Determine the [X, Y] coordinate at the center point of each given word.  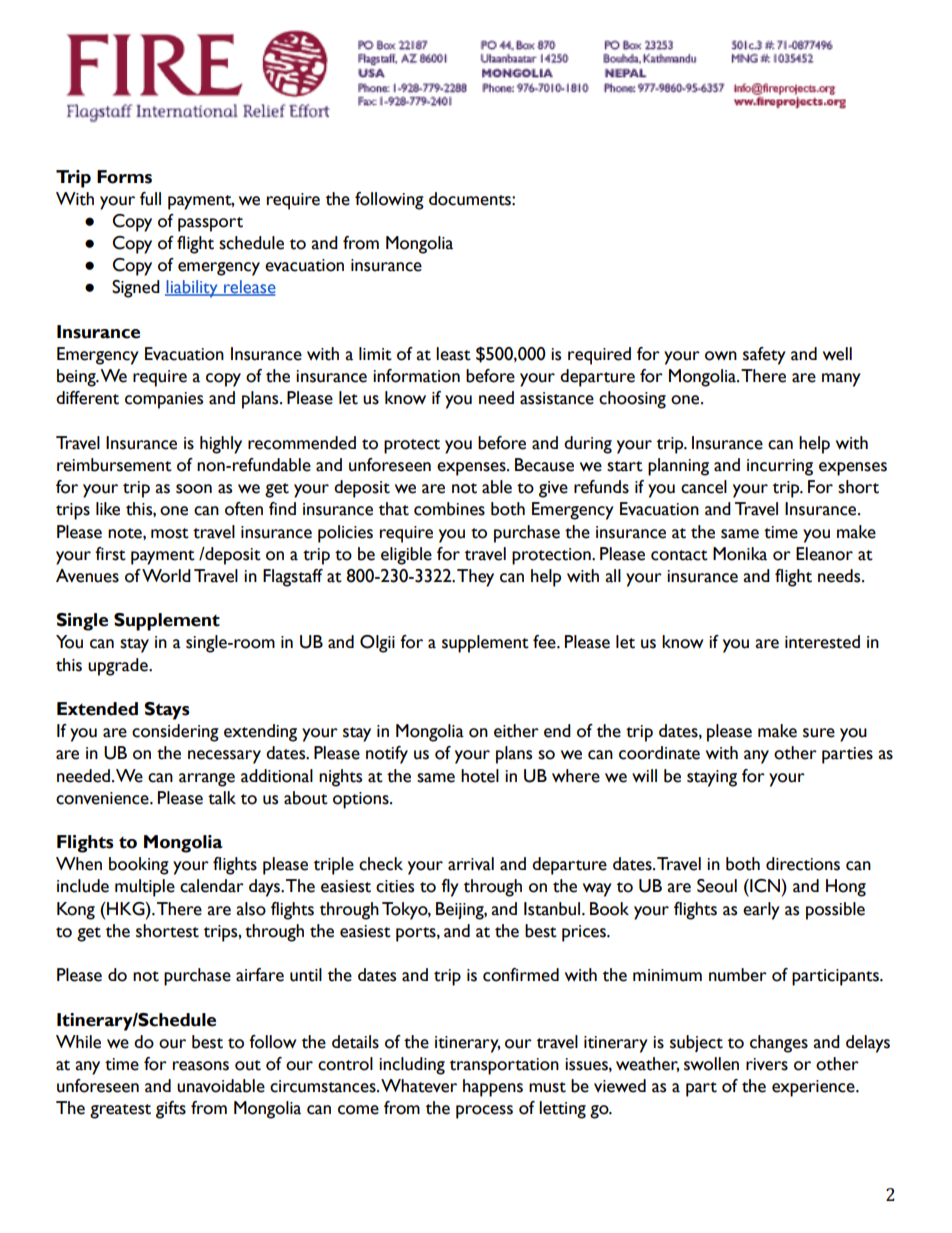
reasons [201, 1066]
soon [194, 489]
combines [449, 509]
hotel [480, 776]
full [150, 199]
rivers [767, 1064]
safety [764, 356]
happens [493, 1088]
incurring [780, 467]
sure [819, 733]
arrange [207, 780]
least [453, 354]
